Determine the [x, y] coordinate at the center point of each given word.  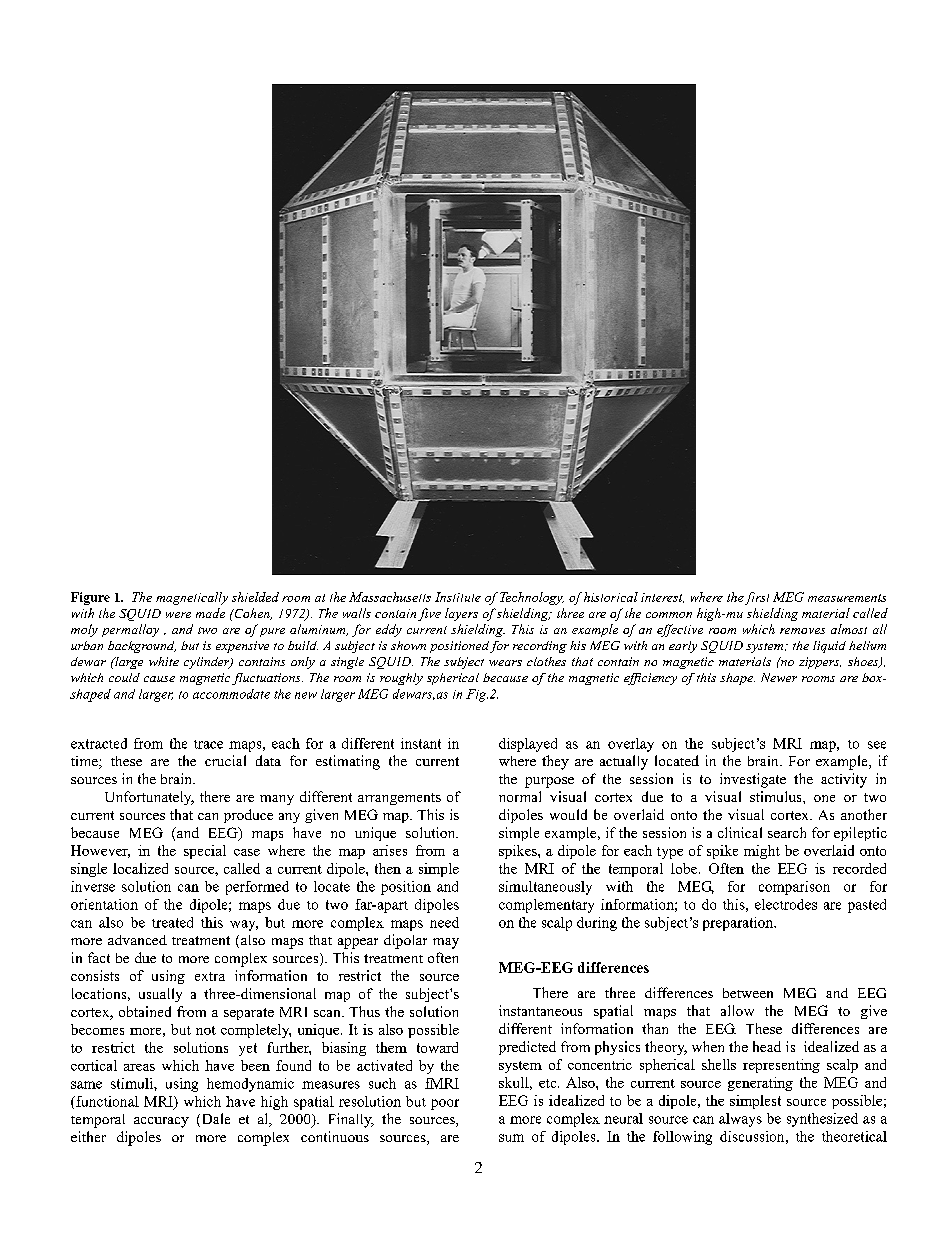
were [178, 615]
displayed [528, 745]
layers [461, 614]
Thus [364, 1011]
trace [208, 744]
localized [140, 868]
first [757, 598]
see [877, 745]
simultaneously [545, 888]
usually [160, 995]
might [762, 852]
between [748, 993]
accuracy [161, 1122]
